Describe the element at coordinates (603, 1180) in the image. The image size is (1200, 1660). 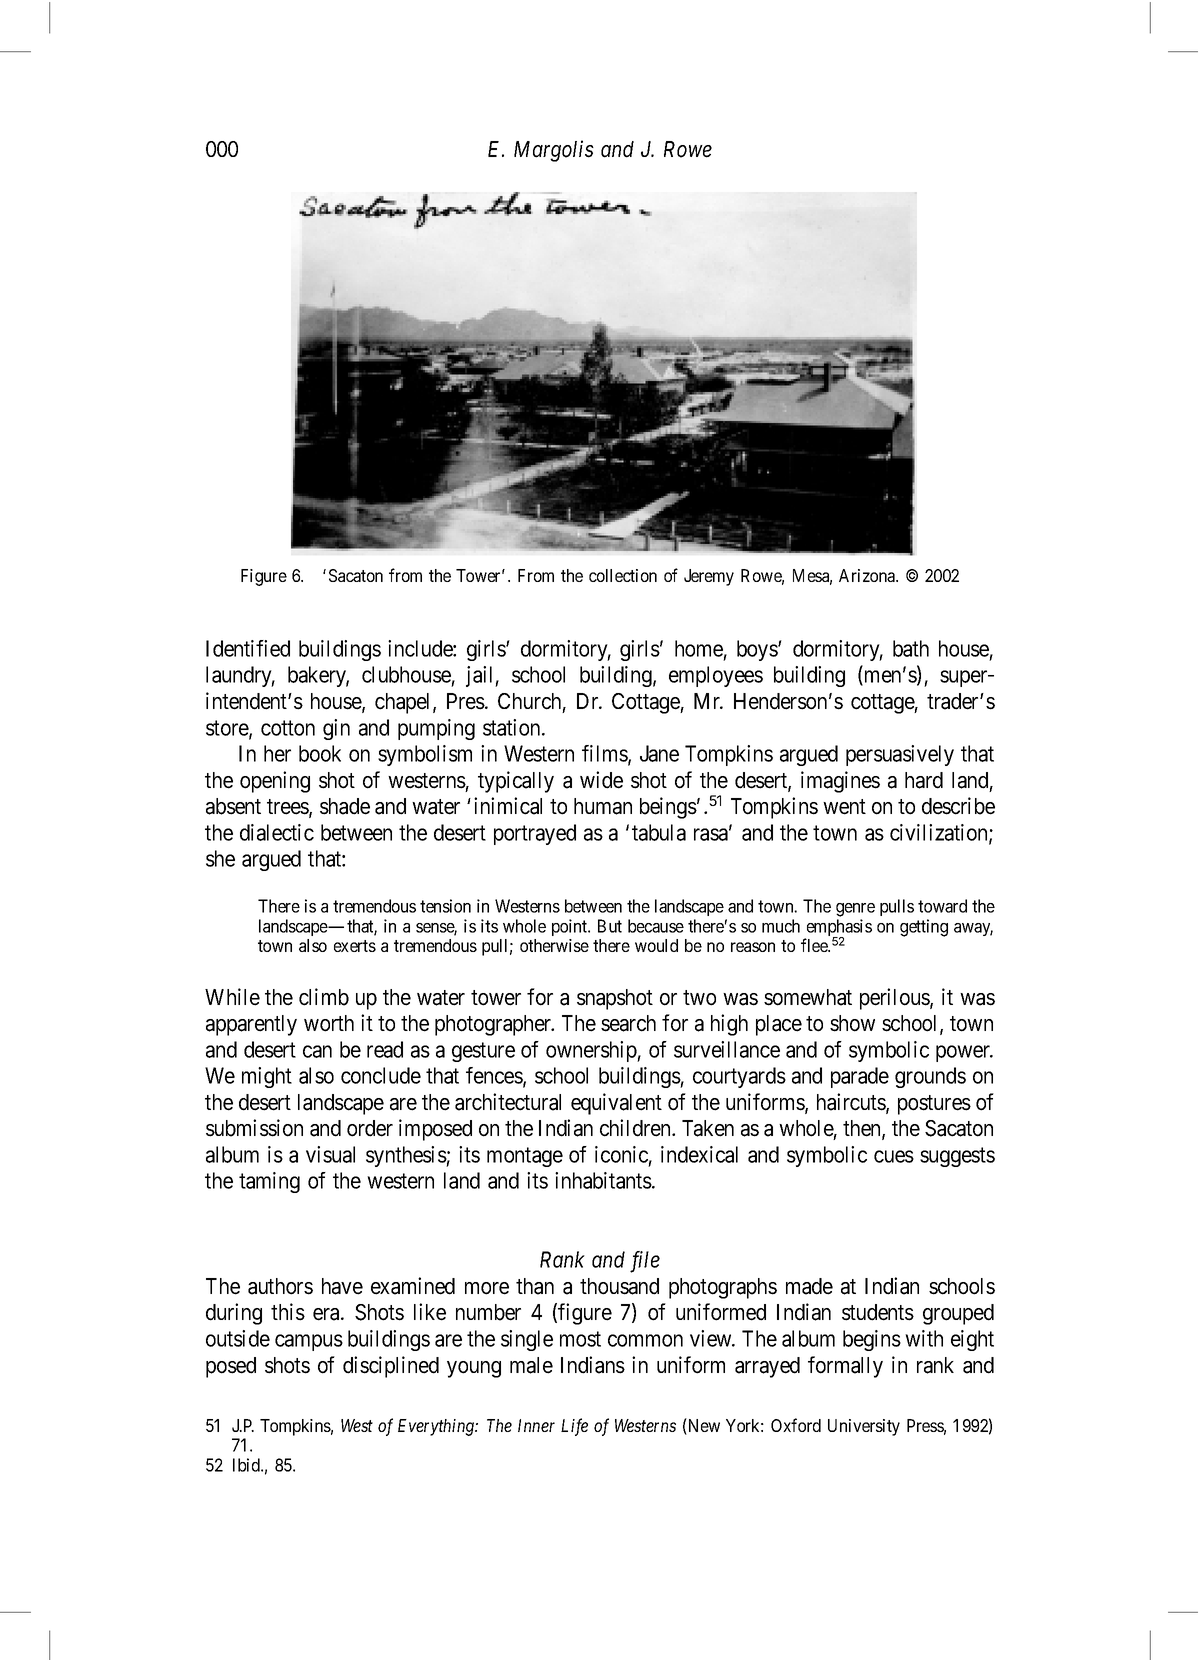
I see `inhabitants` at that location.
